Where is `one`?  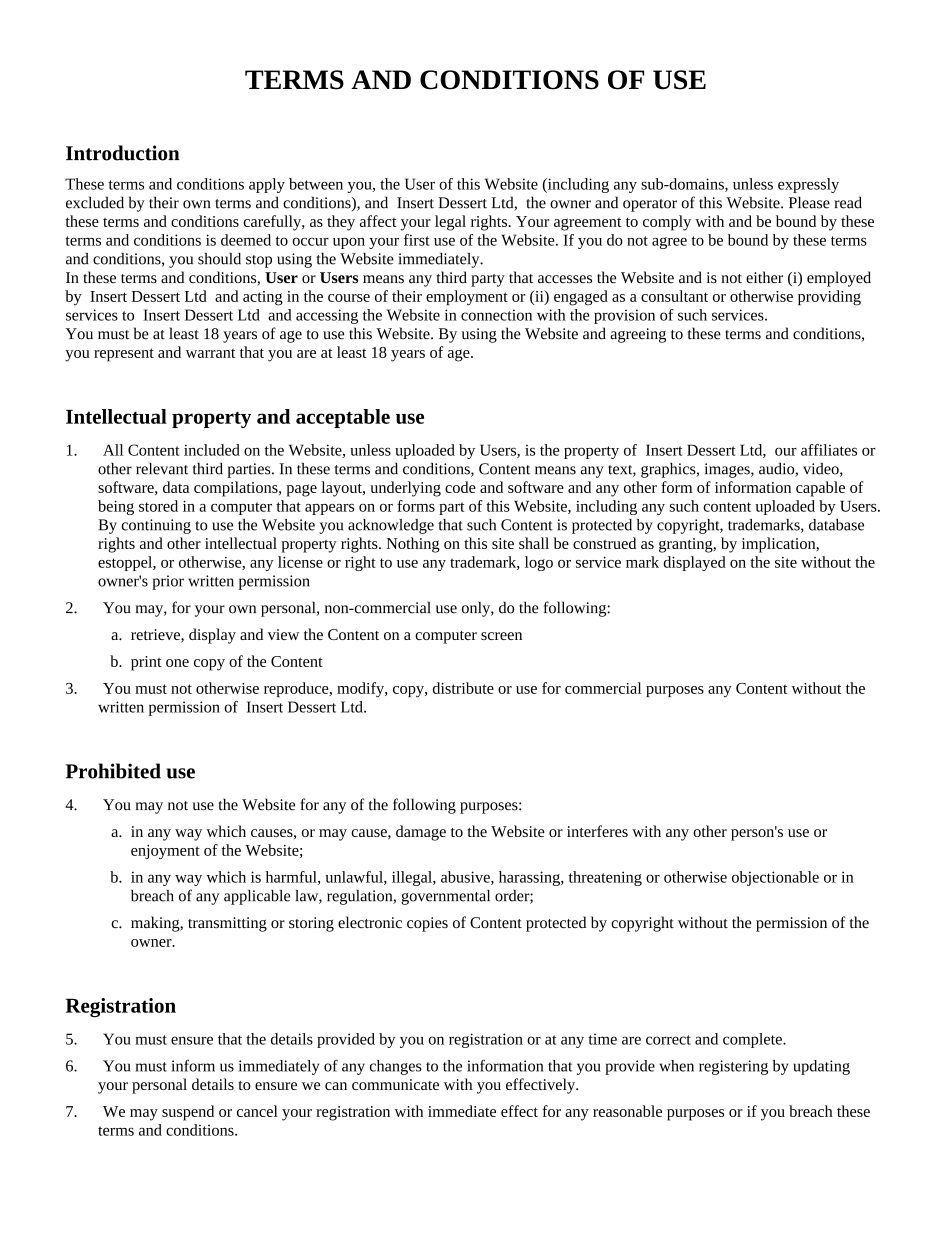
one is located at coordinates (177, 663).
